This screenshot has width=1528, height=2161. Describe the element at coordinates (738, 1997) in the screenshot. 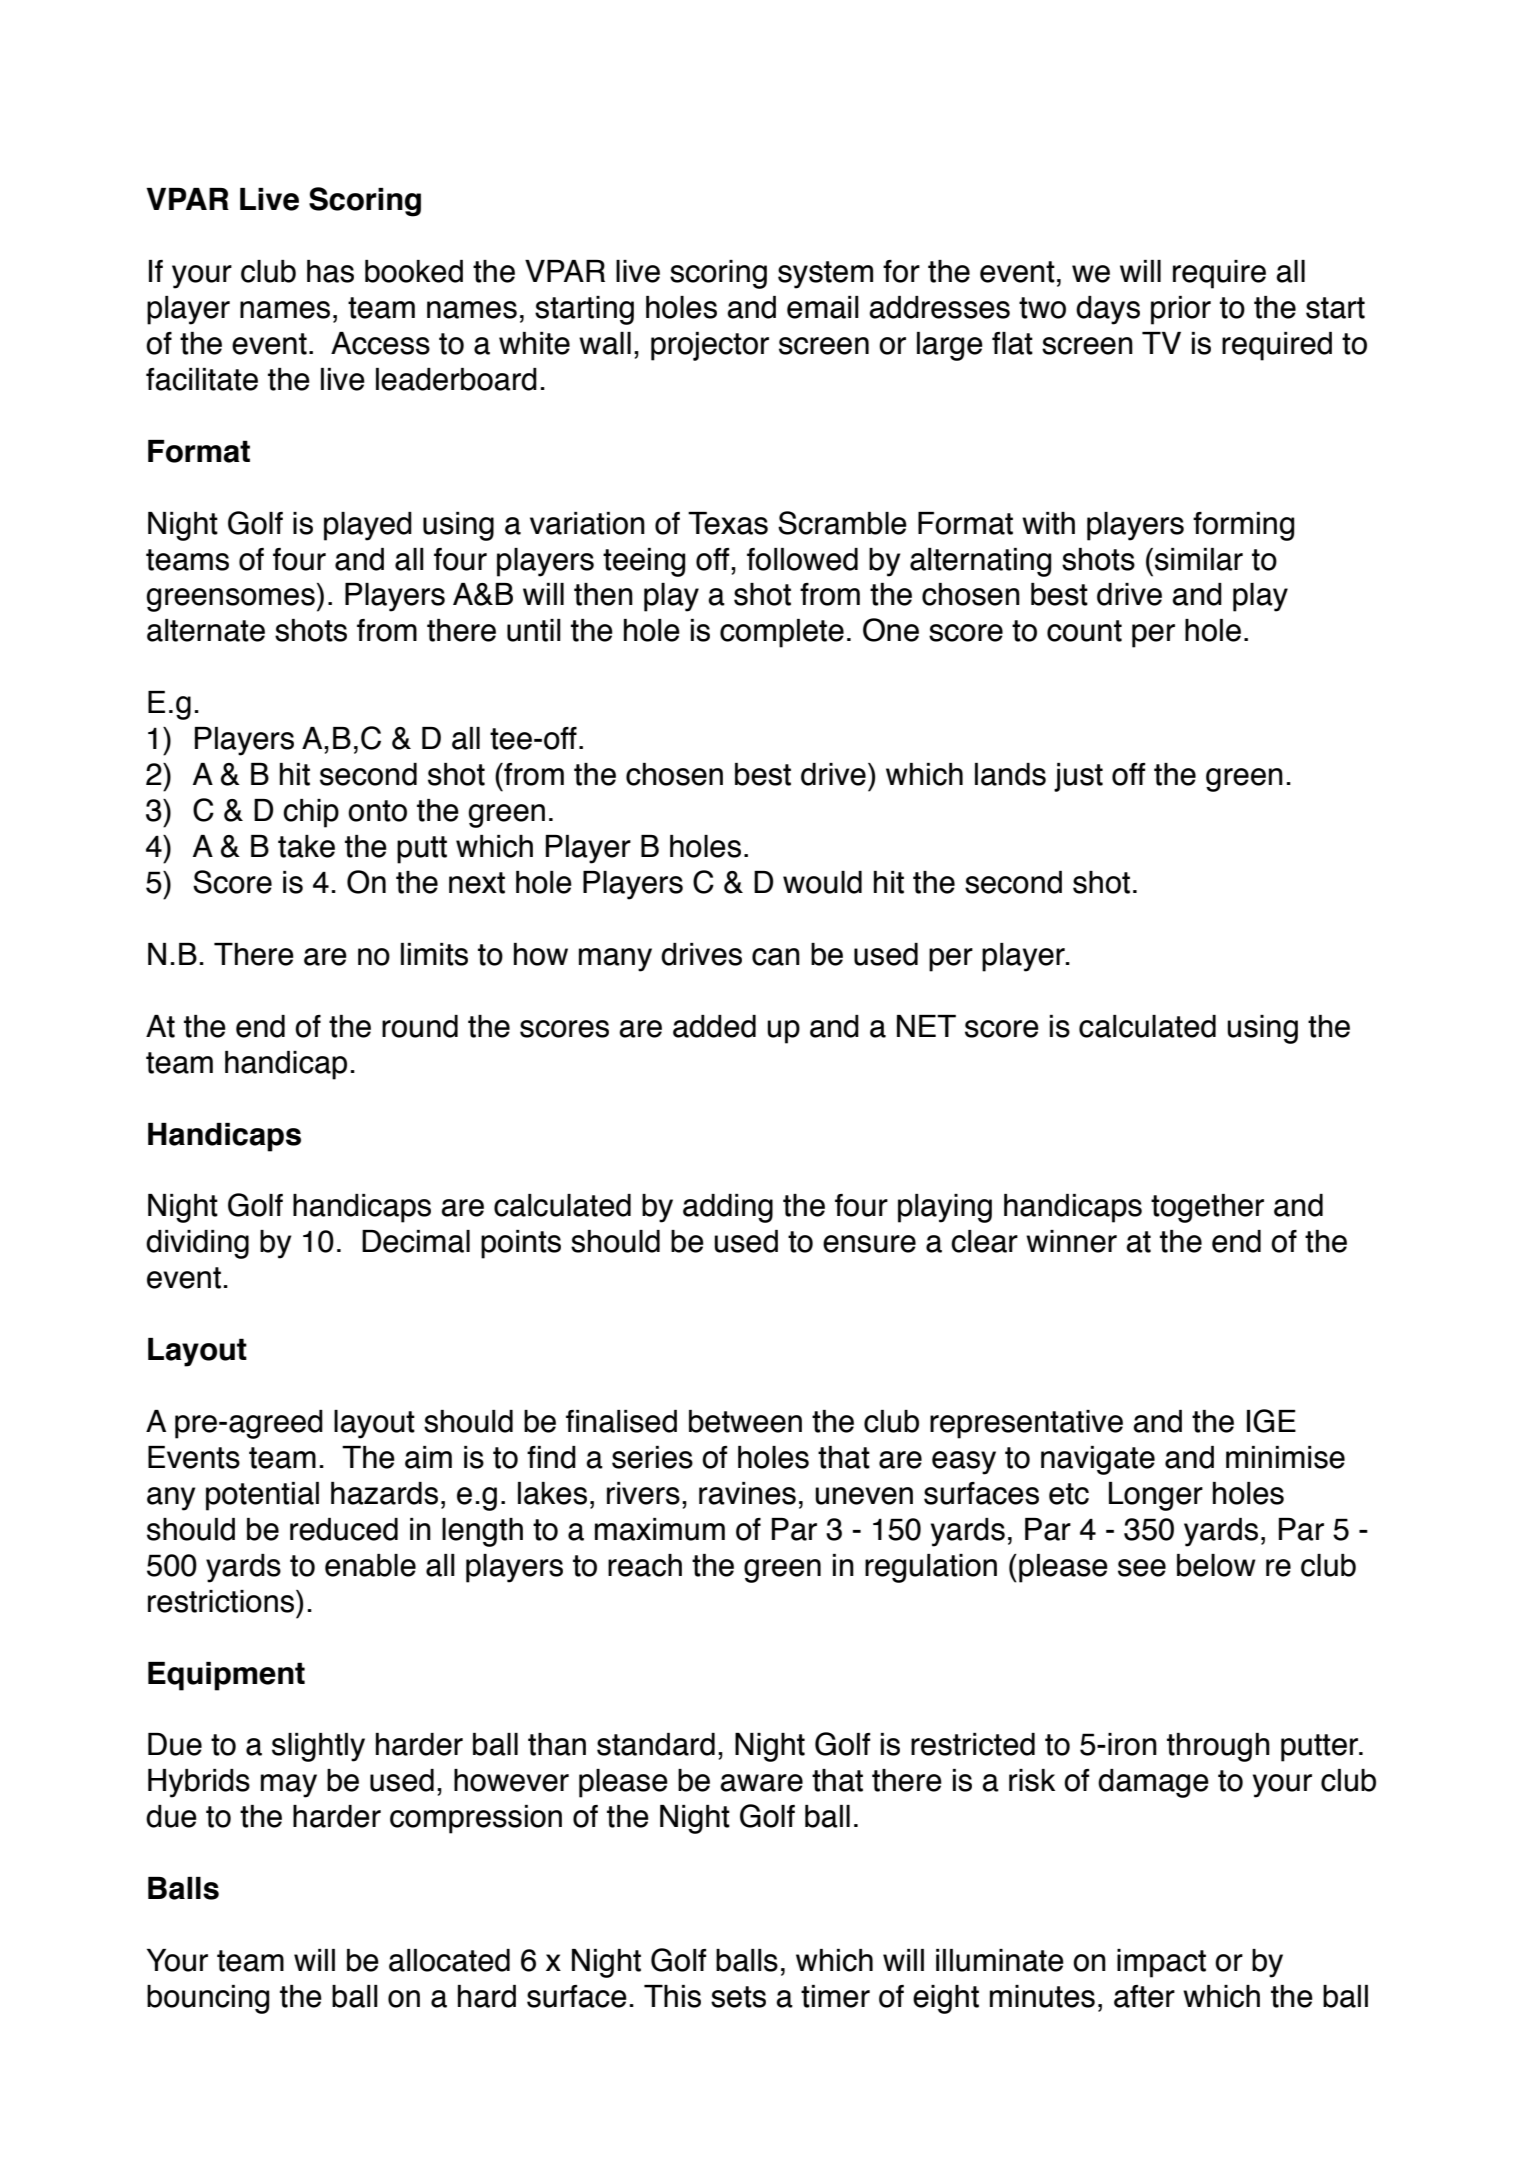

I see `sets` at that location.
